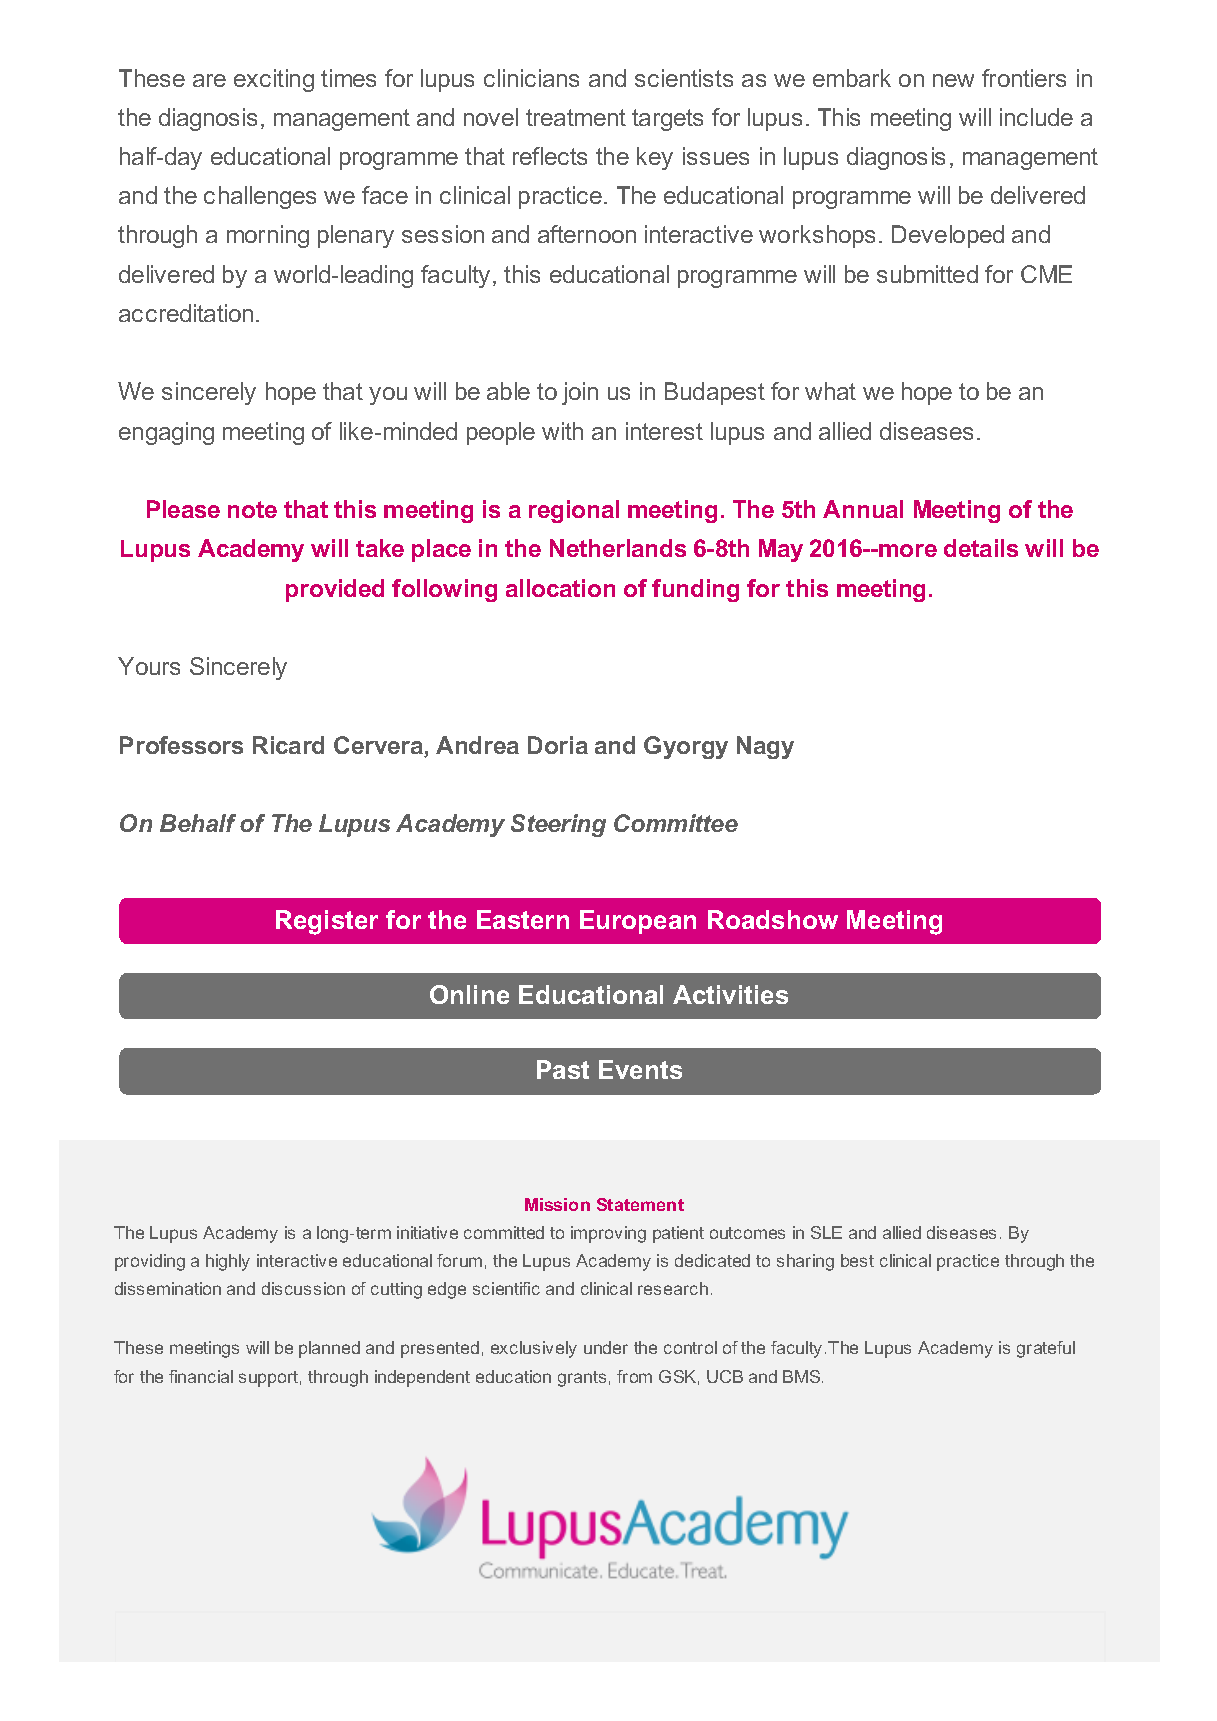 The width and height of the screenshot is (1217, 1721). I want to click on treatment, so click(576, 117).
